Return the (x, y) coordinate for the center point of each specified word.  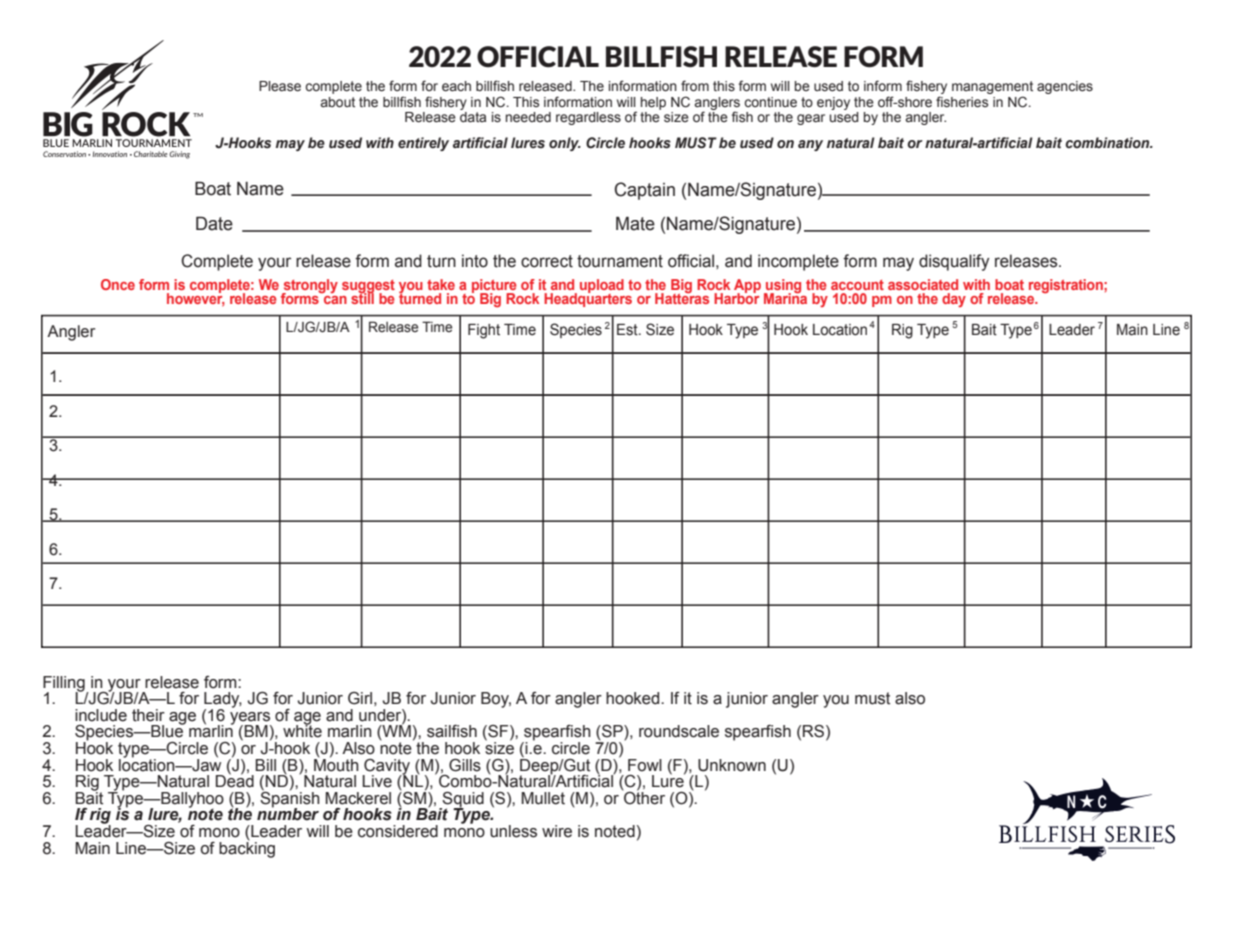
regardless (588, 118)
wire (557, 831)
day (954, 300)
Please (280, 86)
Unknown (732, 765)
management (992, 89)
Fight (484, 331)
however (196, 298)
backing (247, 848)
